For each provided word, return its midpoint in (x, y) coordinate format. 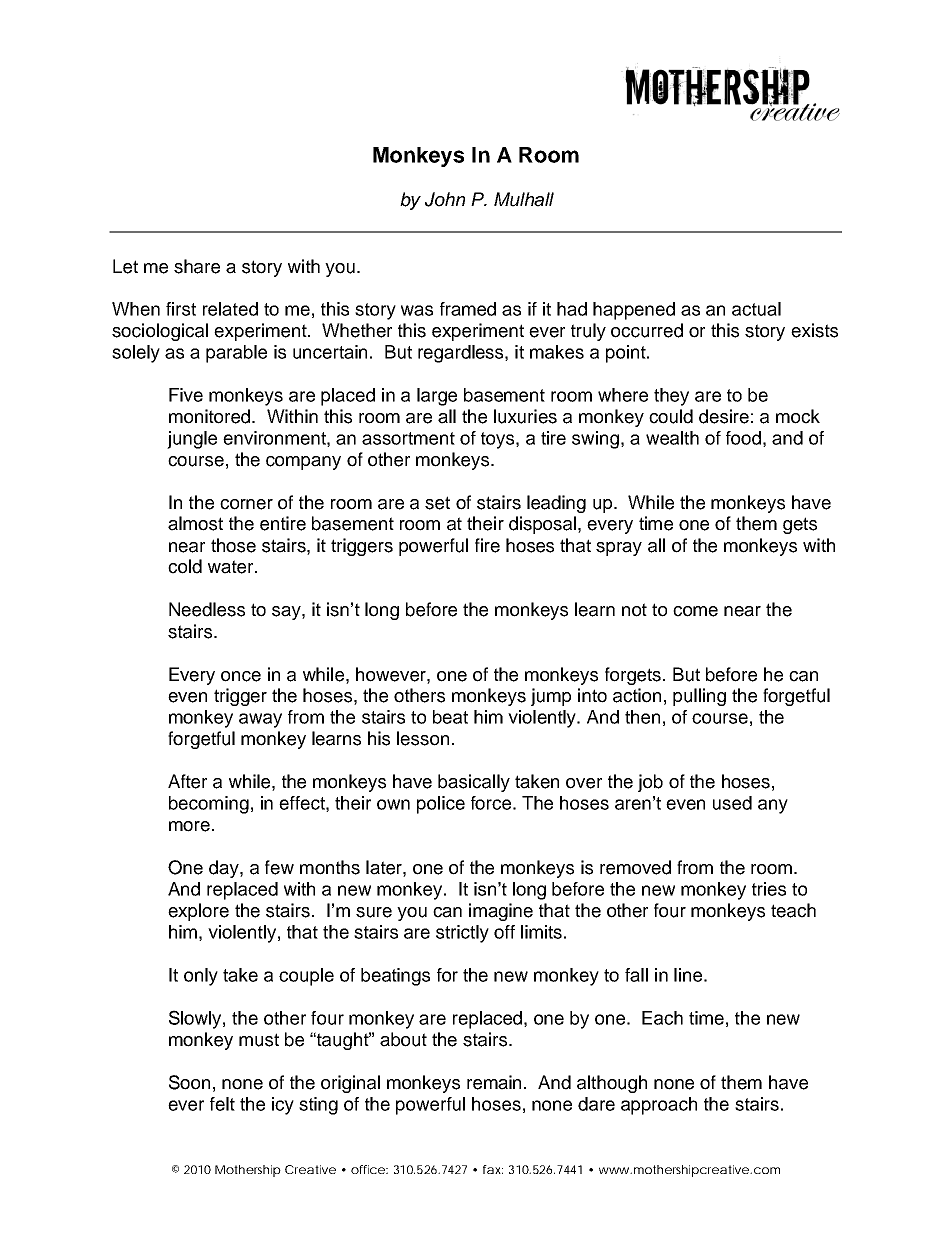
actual (756, 309)
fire (487, 545)
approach (659, 1106)
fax (493, 1169)
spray (619, 549)
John (445, 199)
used (732, 803)
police (441, 805)
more (189, 826)
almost (195, 523)
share (197, 266)
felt (222, 1104)
